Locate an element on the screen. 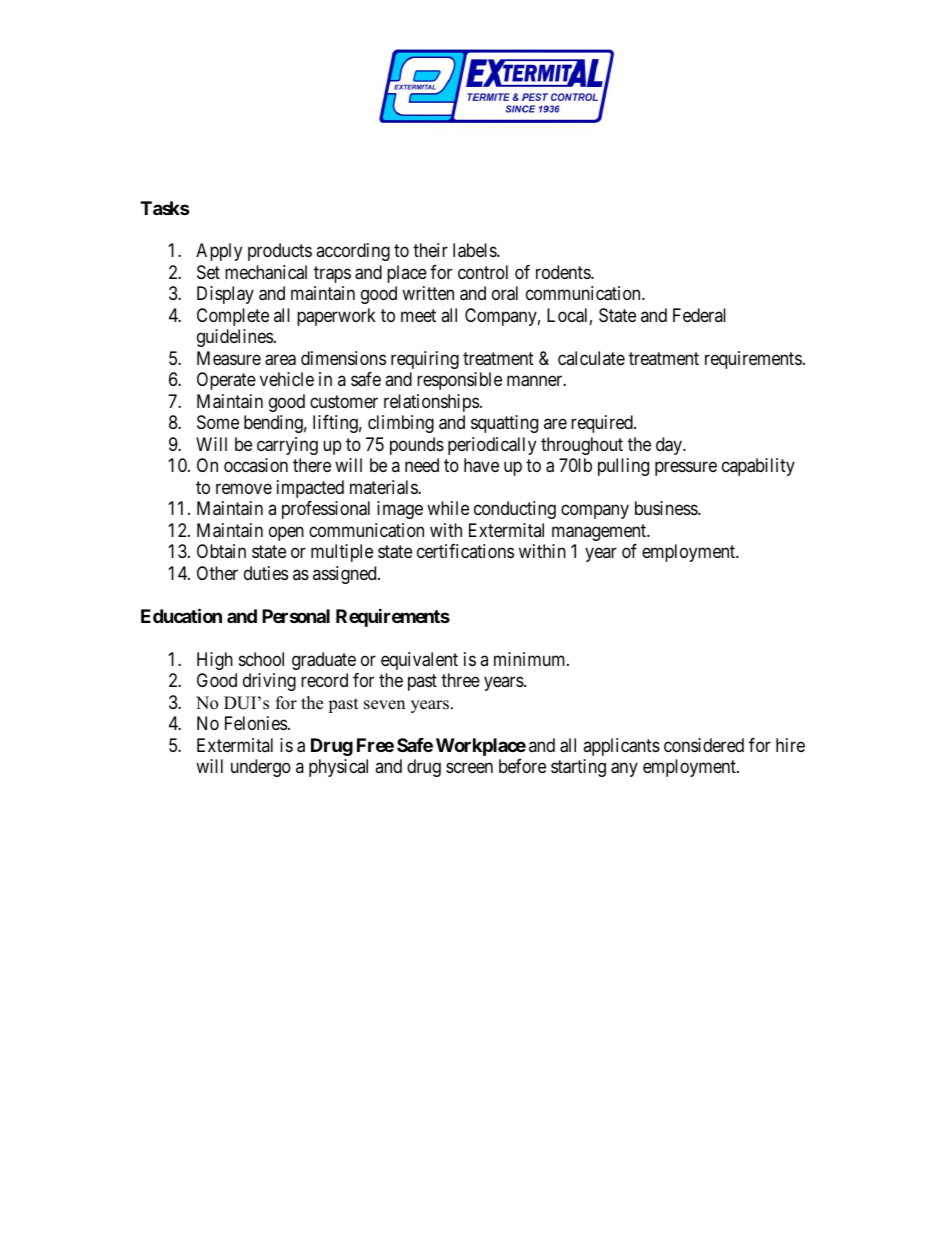 This screenshot has height=1233, width=952. Federal is located at coordinates (699, 315).
